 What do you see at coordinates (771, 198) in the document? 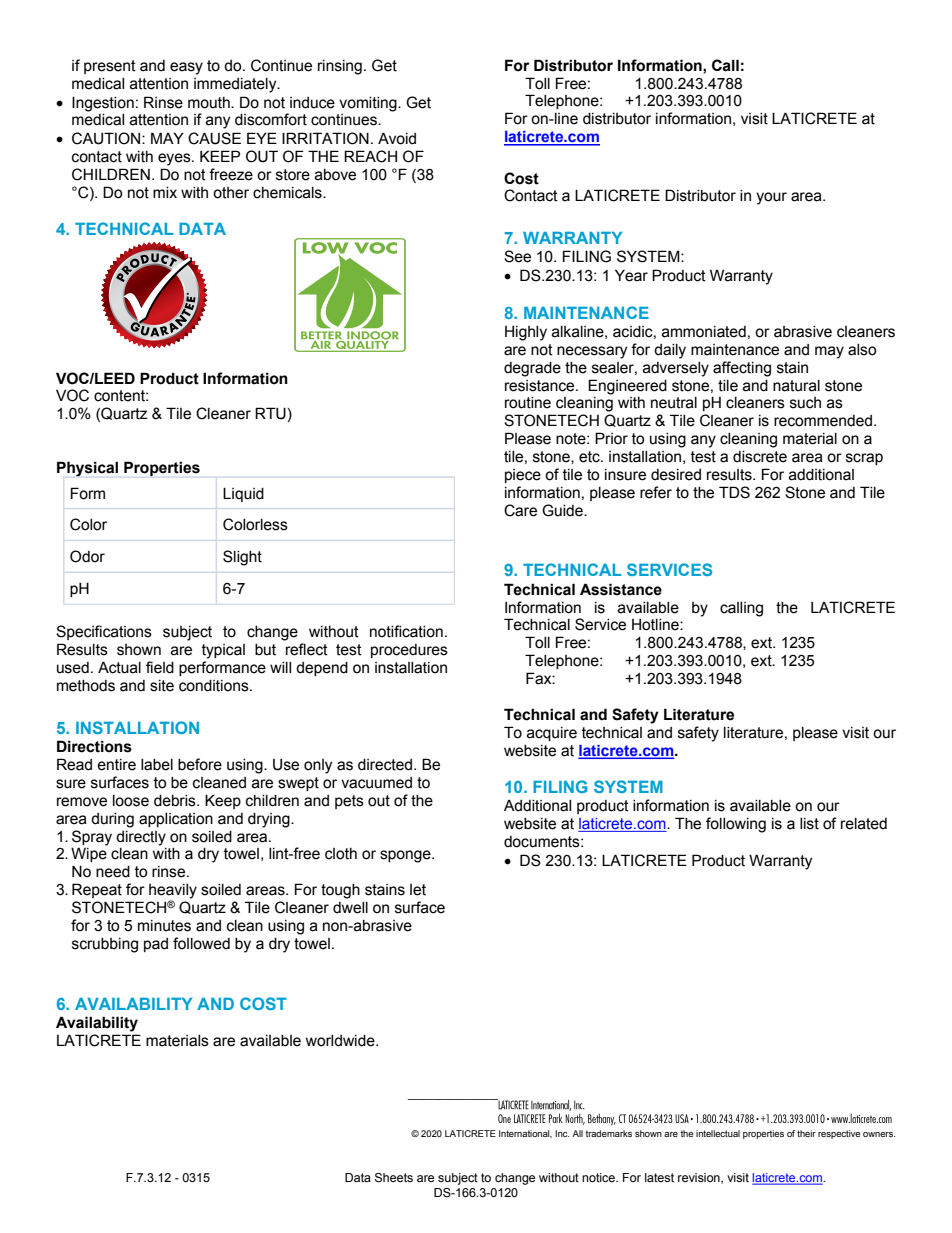
I see `your` at bounding box center [771, 198].
